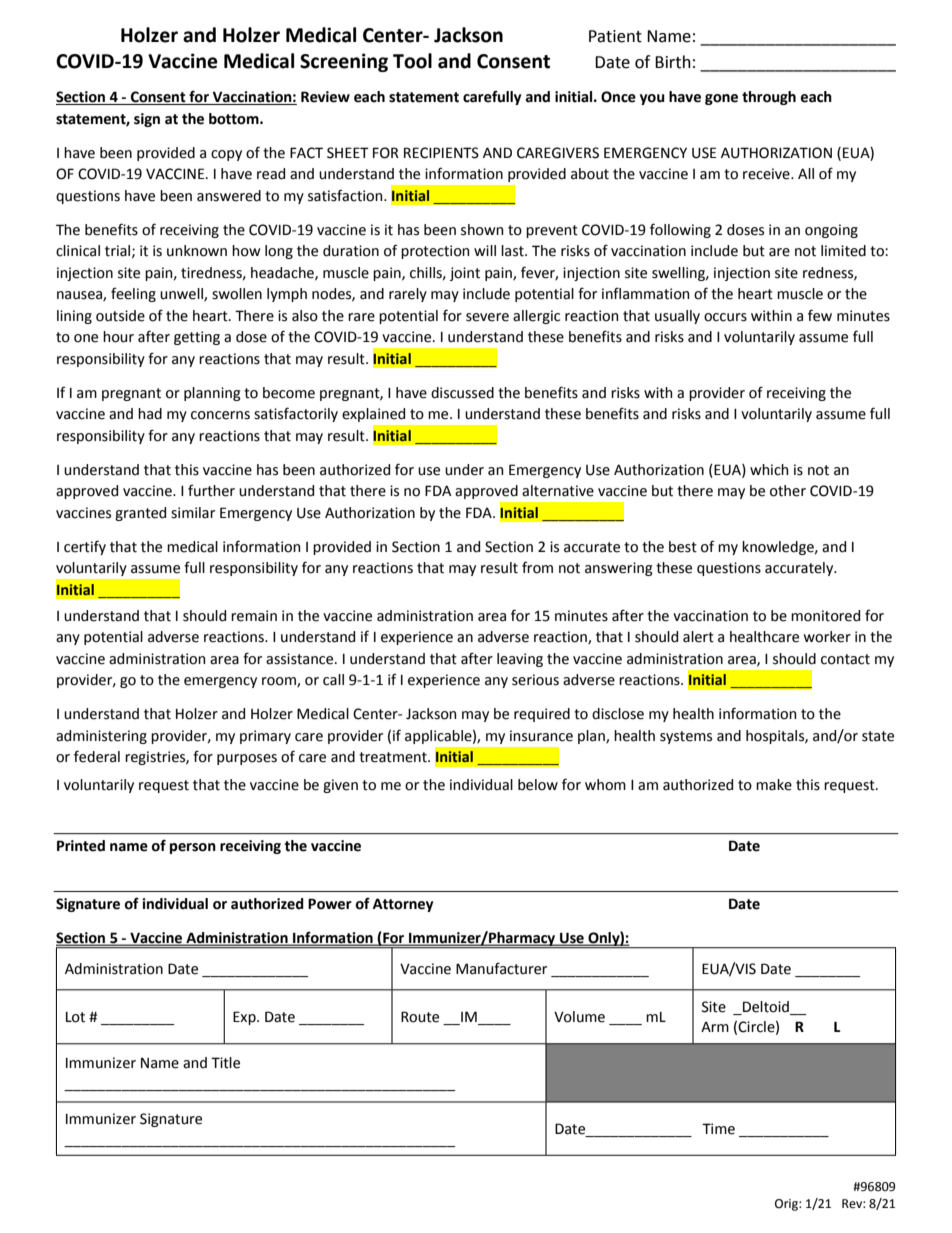 This screenshot has width=952, height=1233. What do you see at coordinates (462, 393) in the screenshot?
I see `discussed` at bounding box center [462, 393].
